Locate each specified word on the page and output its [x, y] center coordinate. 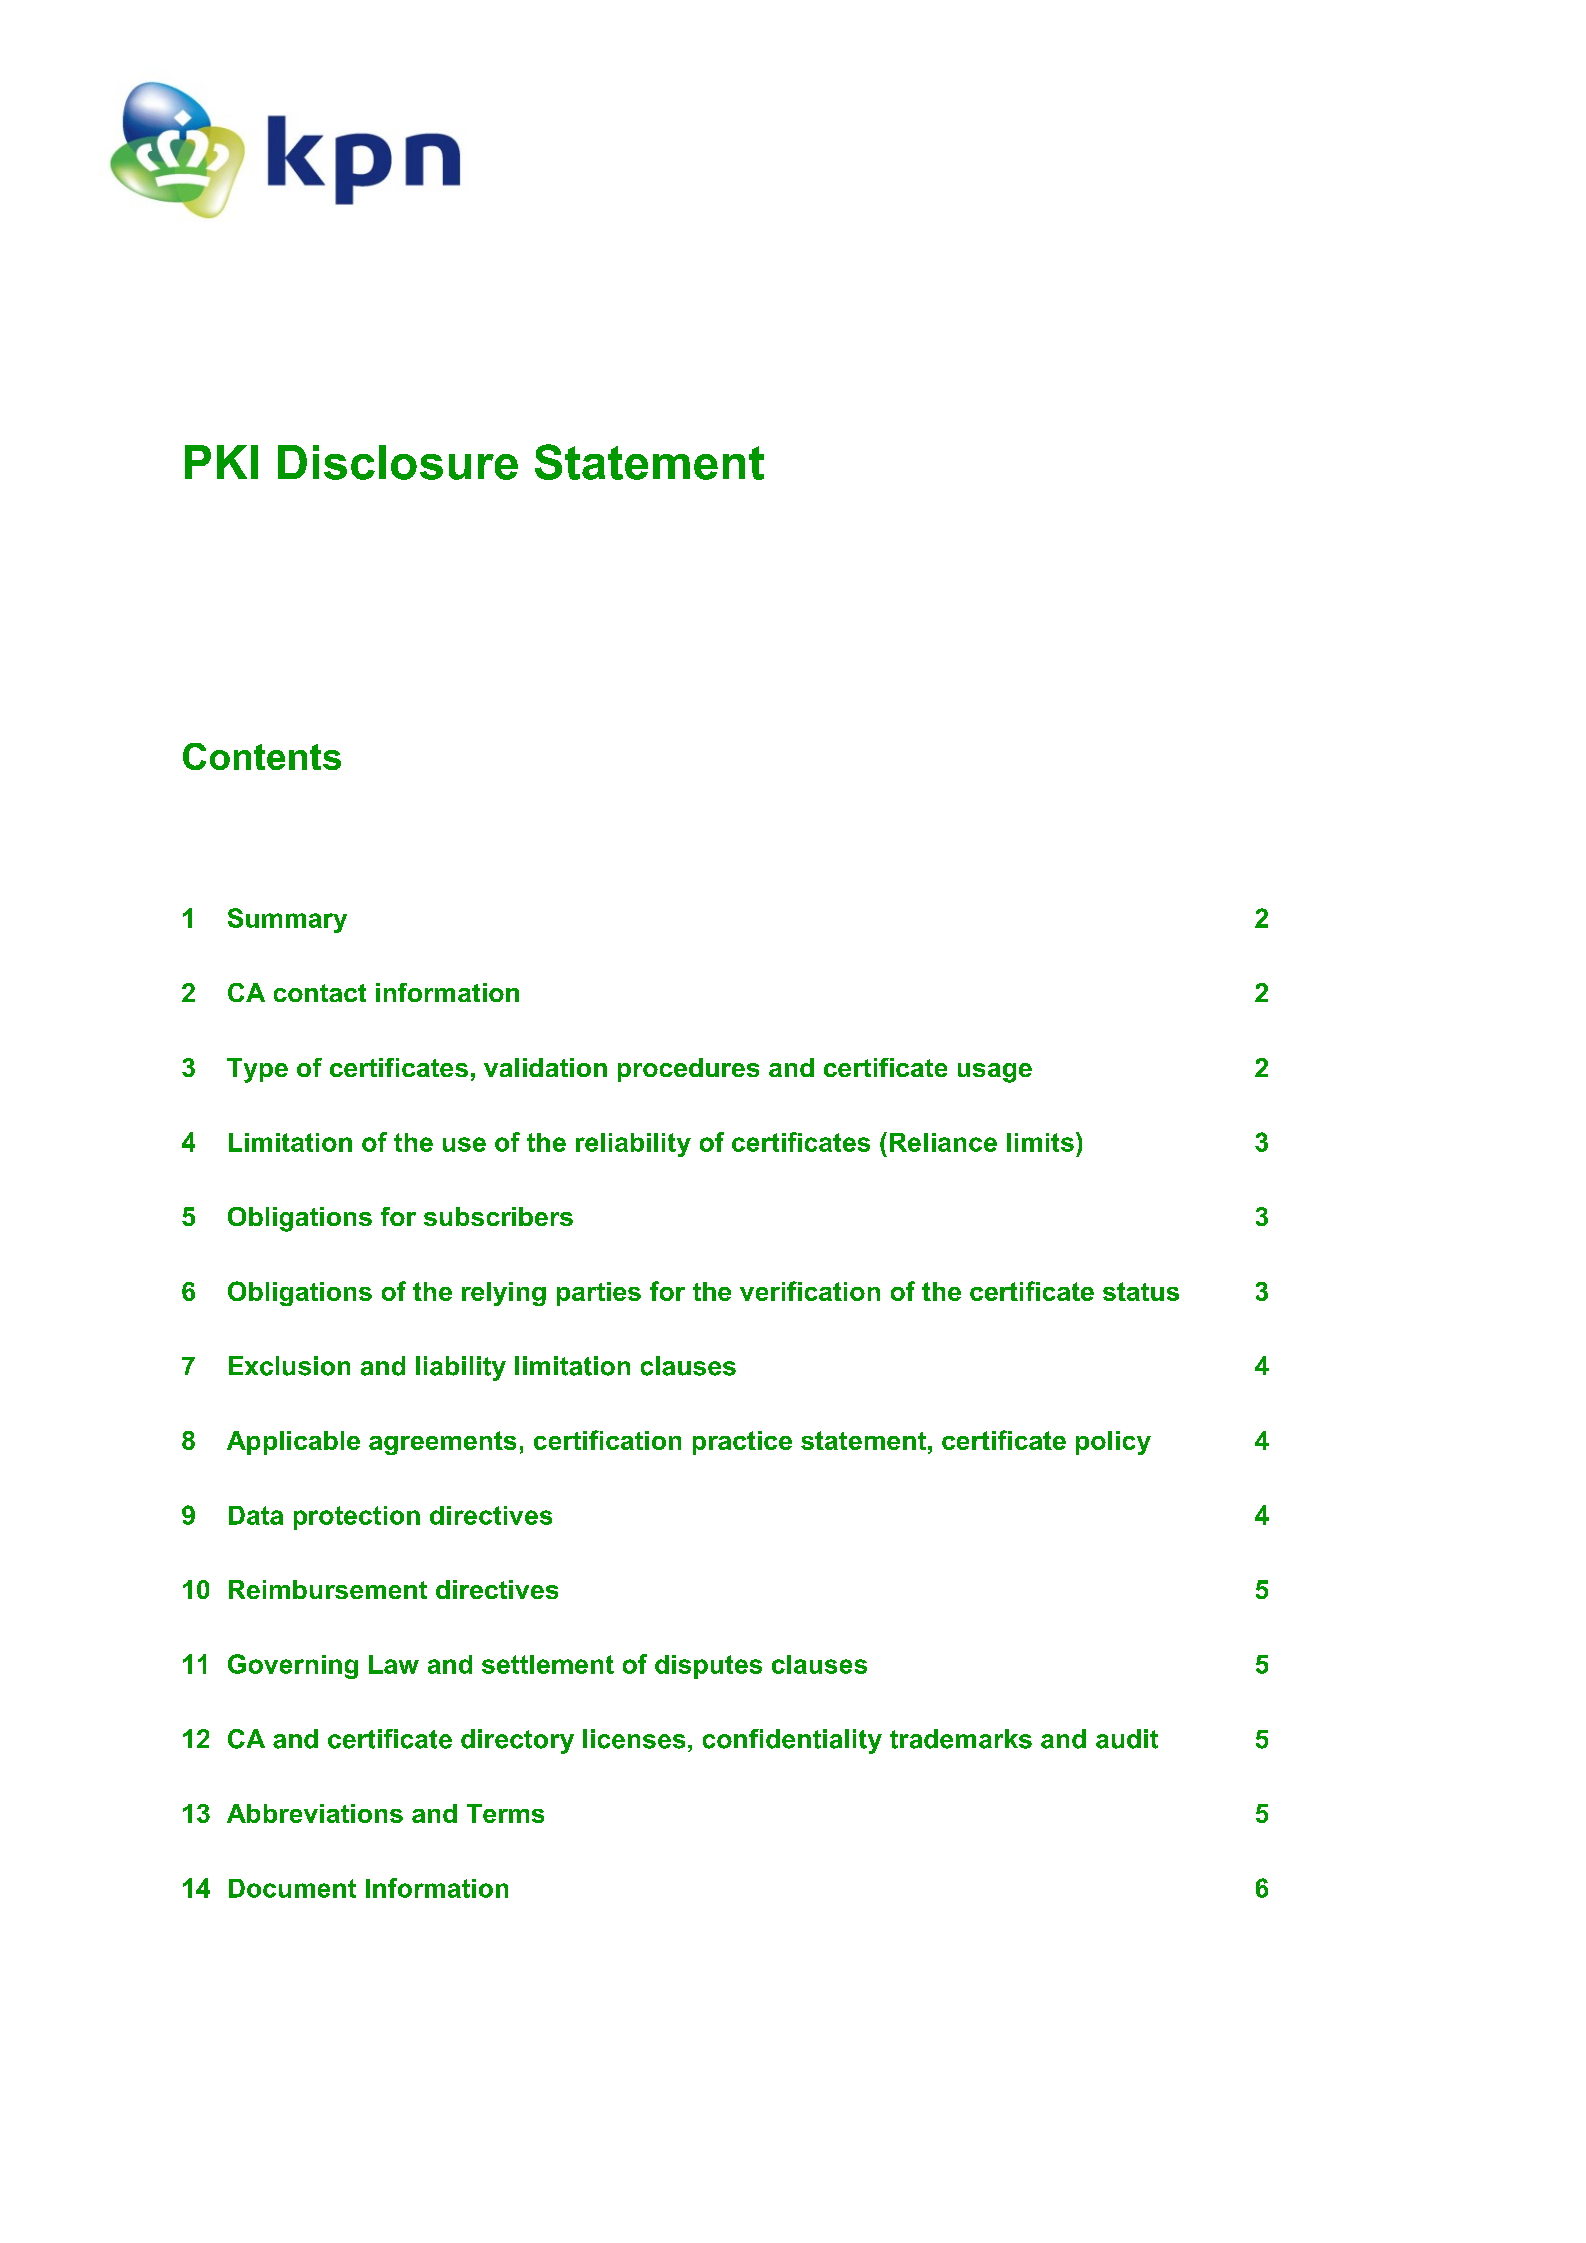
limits [1040, 1142]
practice [742, 1443]
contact [320, 993]
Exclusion [289, 1366]
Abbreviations [315, 1813]
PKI [221, 462]
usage [995, 1073]
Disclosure [398, 462]
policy [1113, 1443]
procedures [688, 1070]
